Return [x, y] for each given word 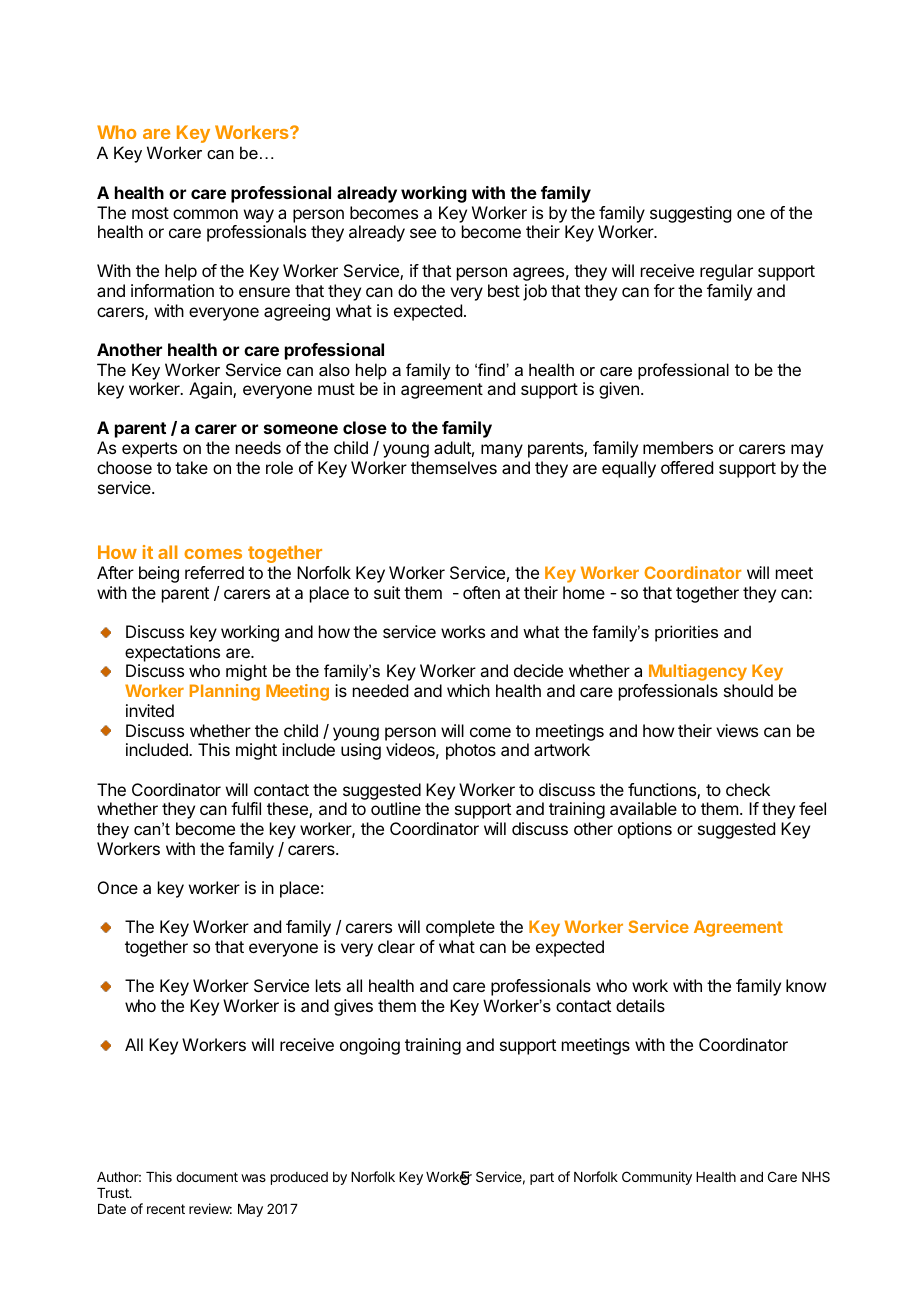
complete [460, 928]
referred [214, 572]
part [542, 1178]
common [205, 214]
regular [726, 272]
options [645, 830]
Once [118, 887]
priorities [686, 633]
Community [657, 1178]
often [481, 592]
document [207, 1177]
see [423, 233]
